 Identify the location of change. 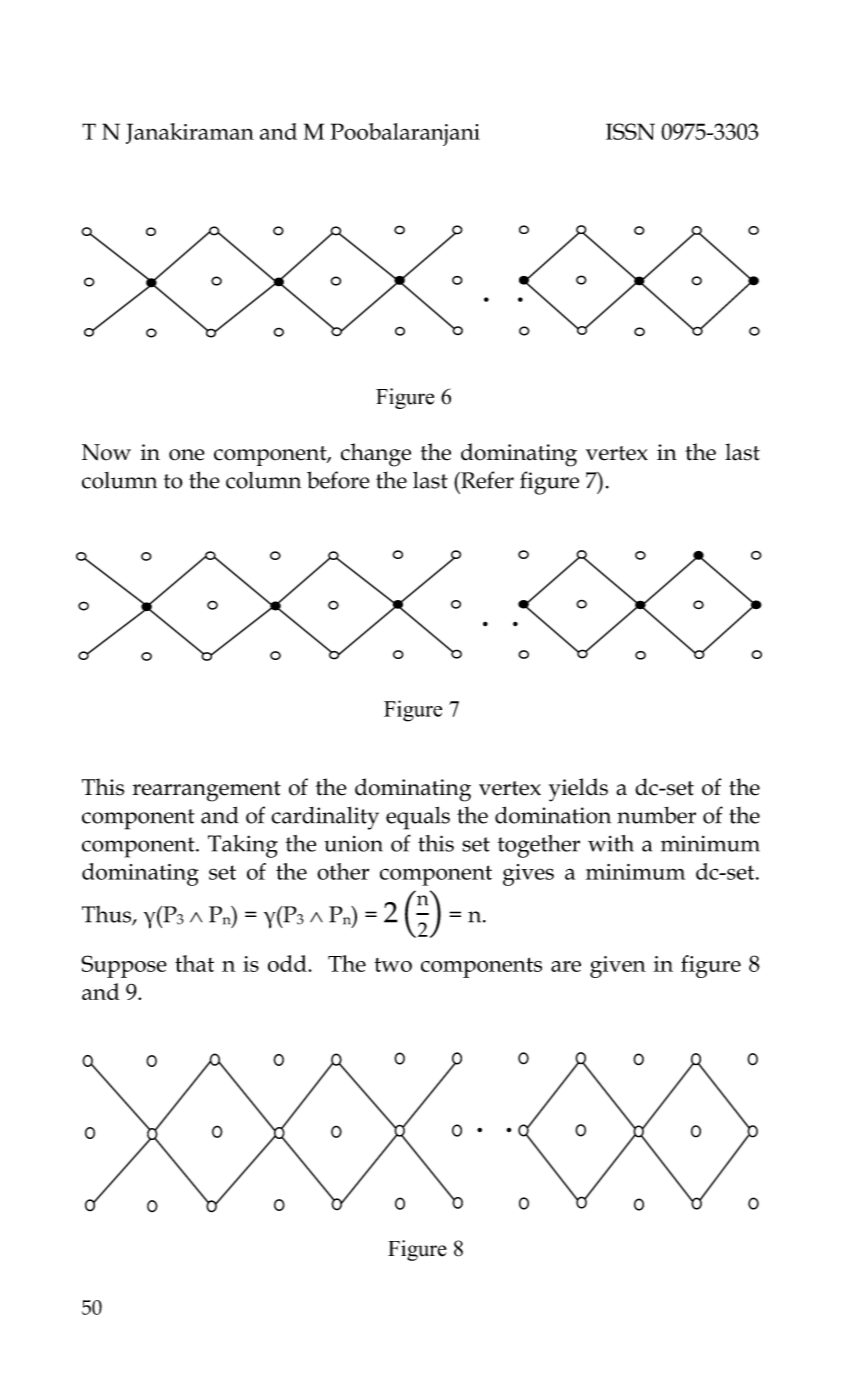
(376, 455).
